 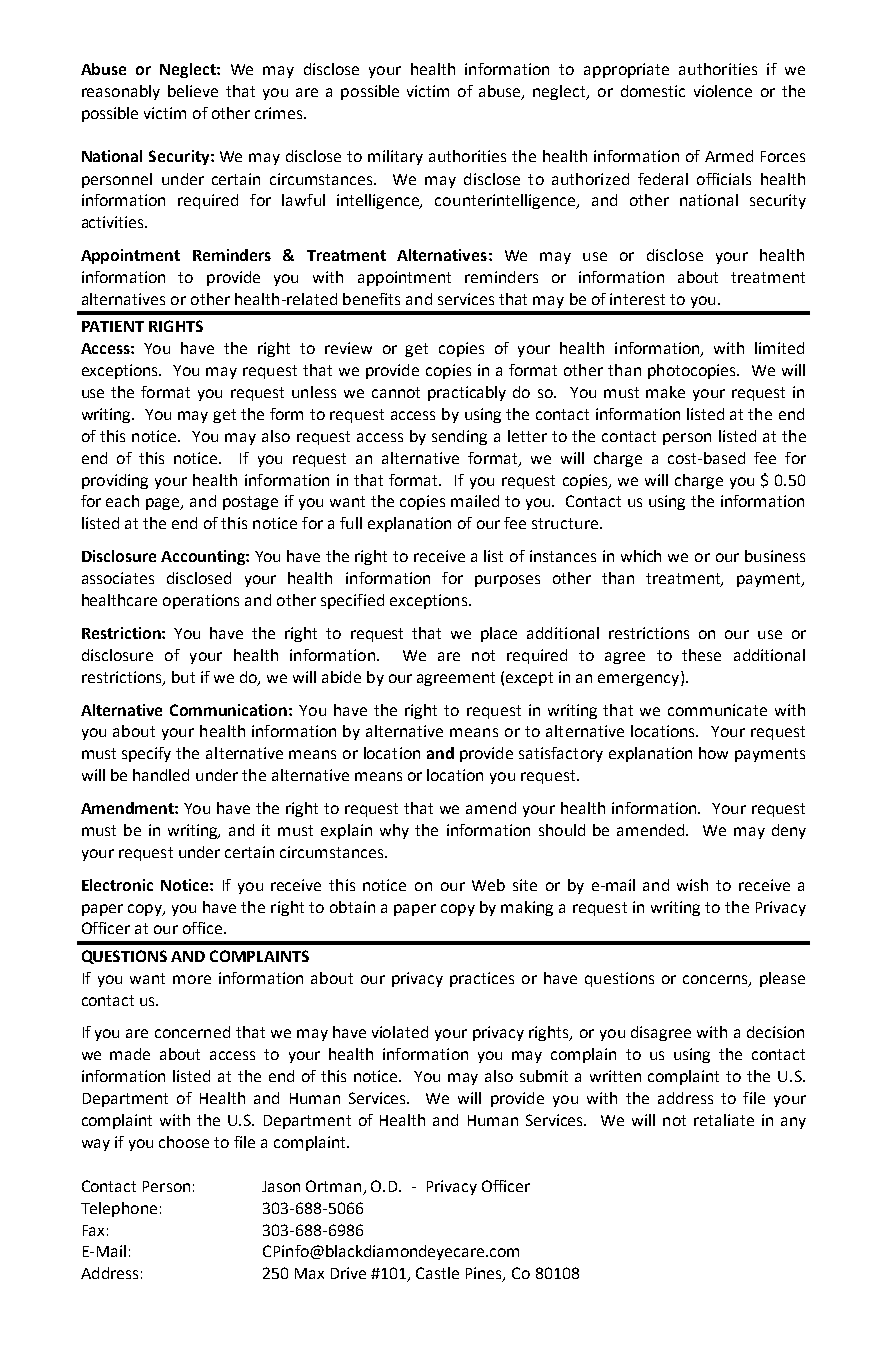 I want to click on page, so click(x=164, y=504).
